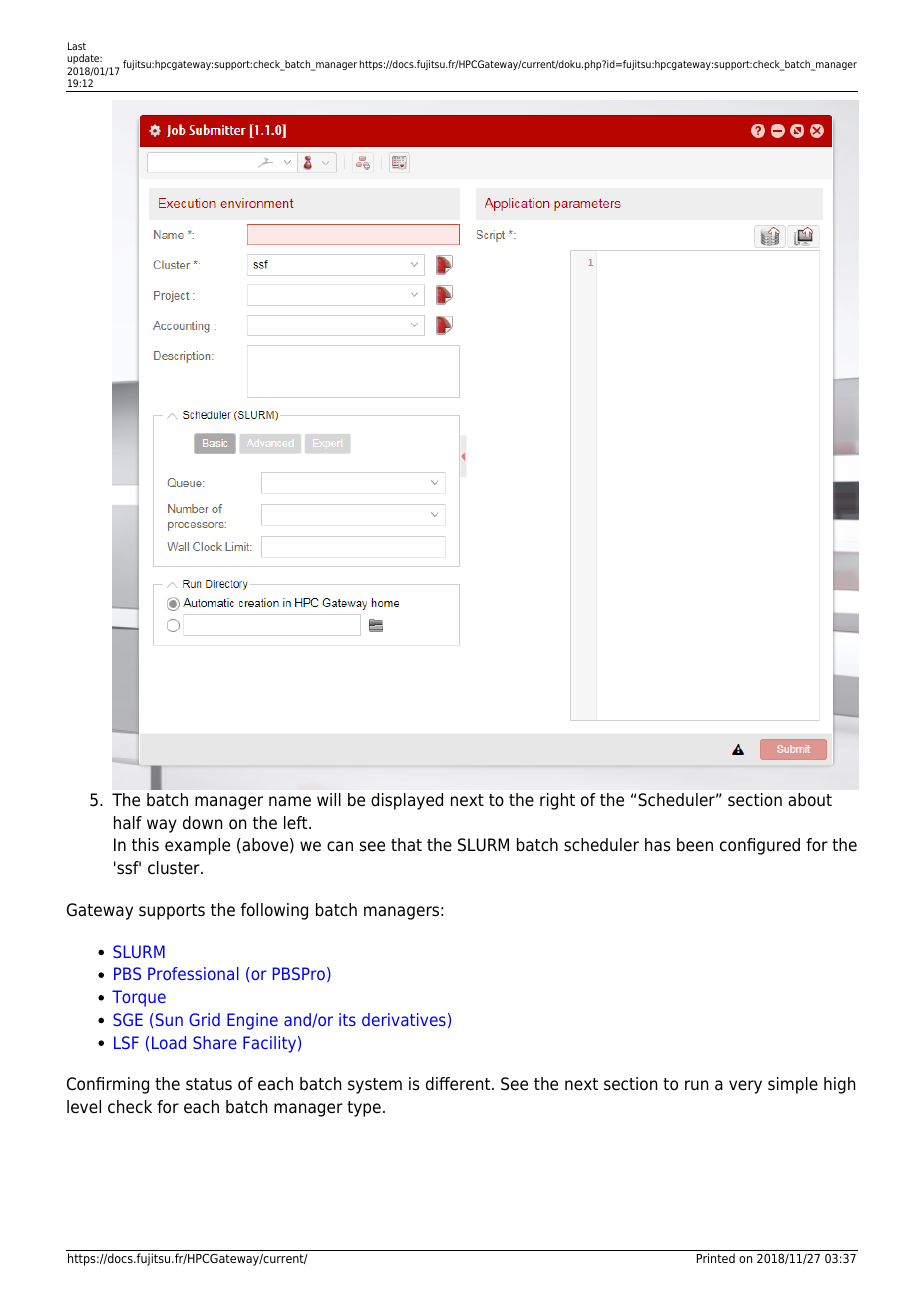 This page has width=924, height=1308. What do you see at coordinates (557, 801) in the page?
I see `right` at bounding box center [557, 801].
